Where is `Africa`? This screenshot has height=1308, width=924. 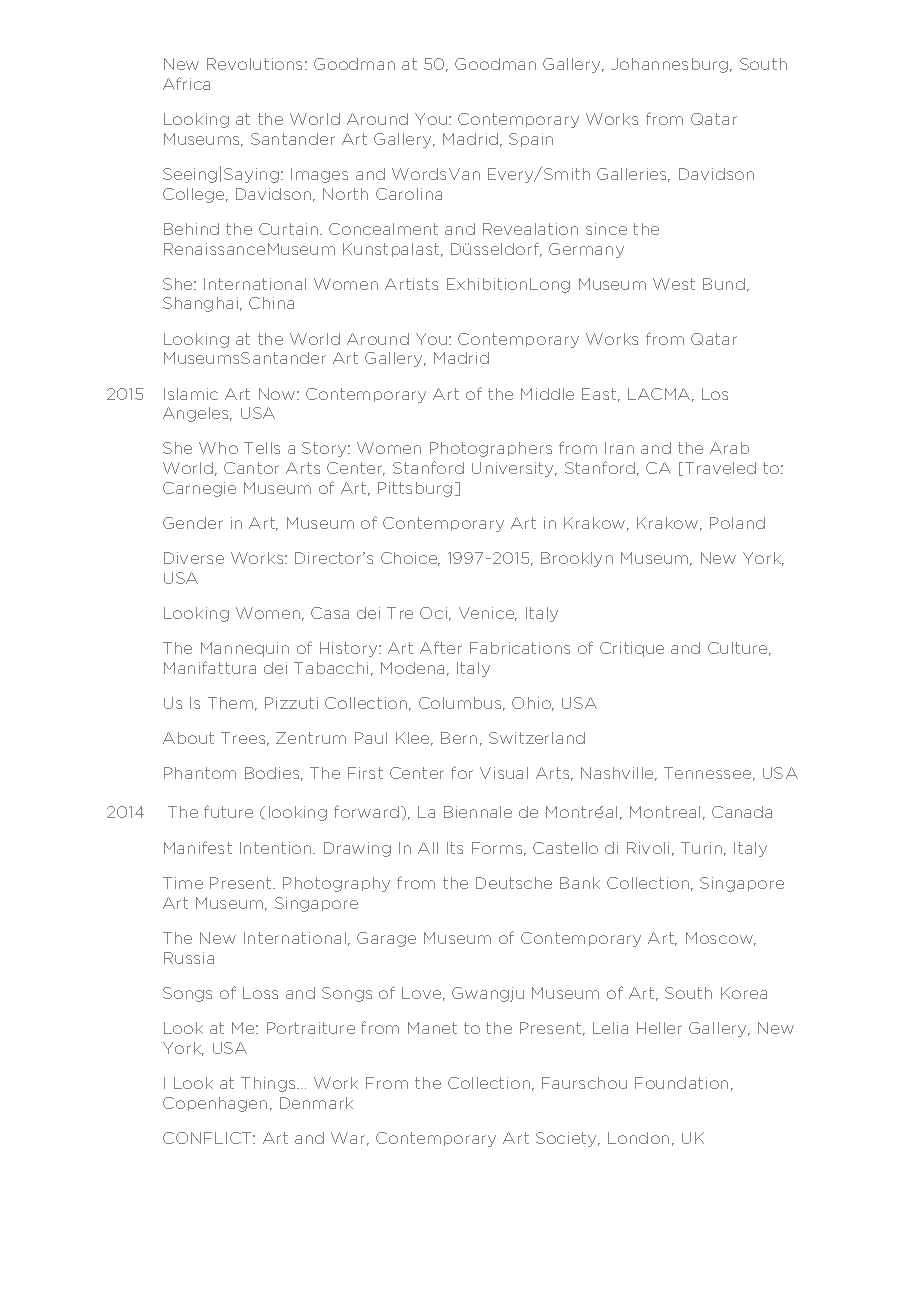 Africa is located at coordinates (186, 83).
